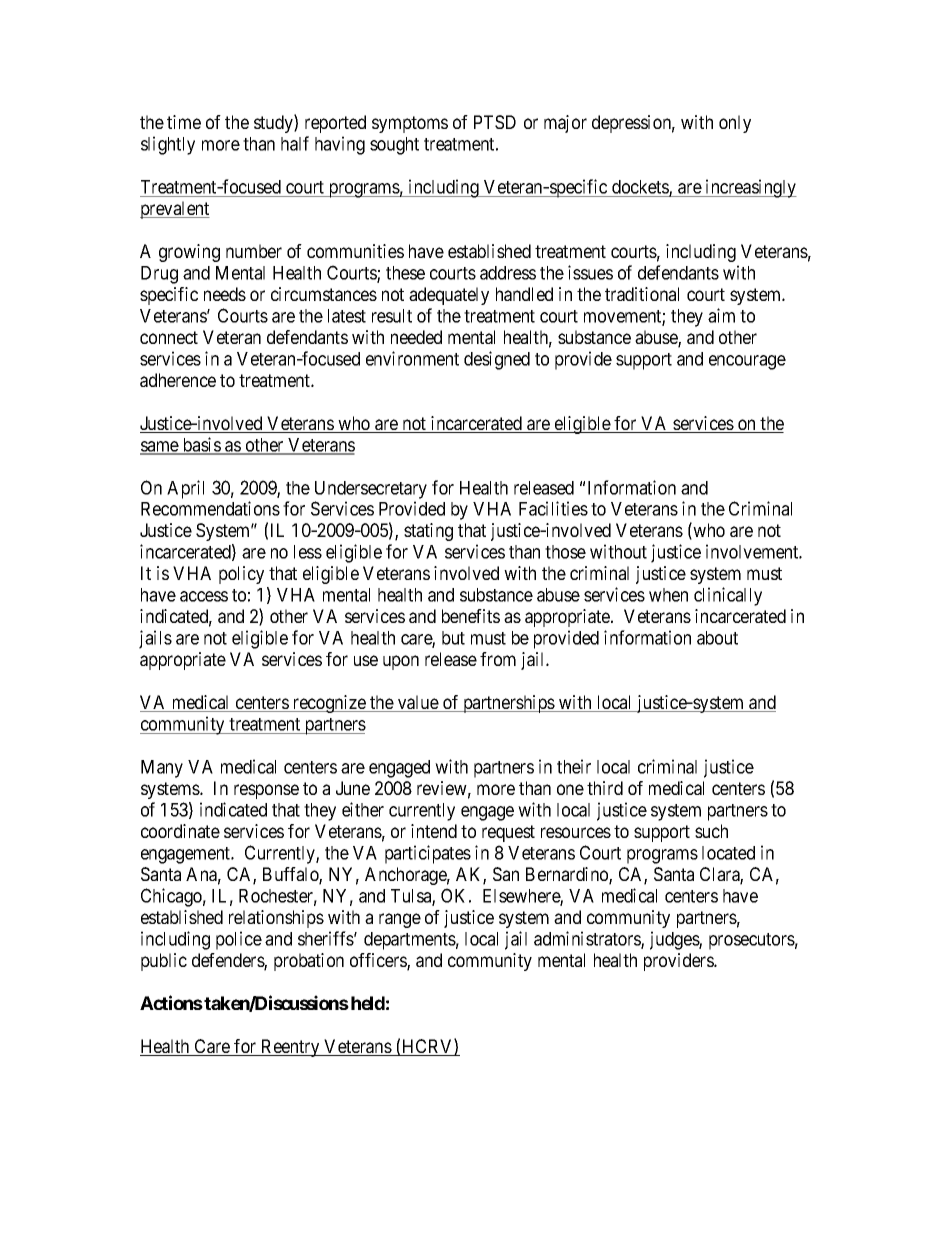  What do you see at coordinates (379, 961) in the document?
I see `officers` at bounding box center [379, 961].
